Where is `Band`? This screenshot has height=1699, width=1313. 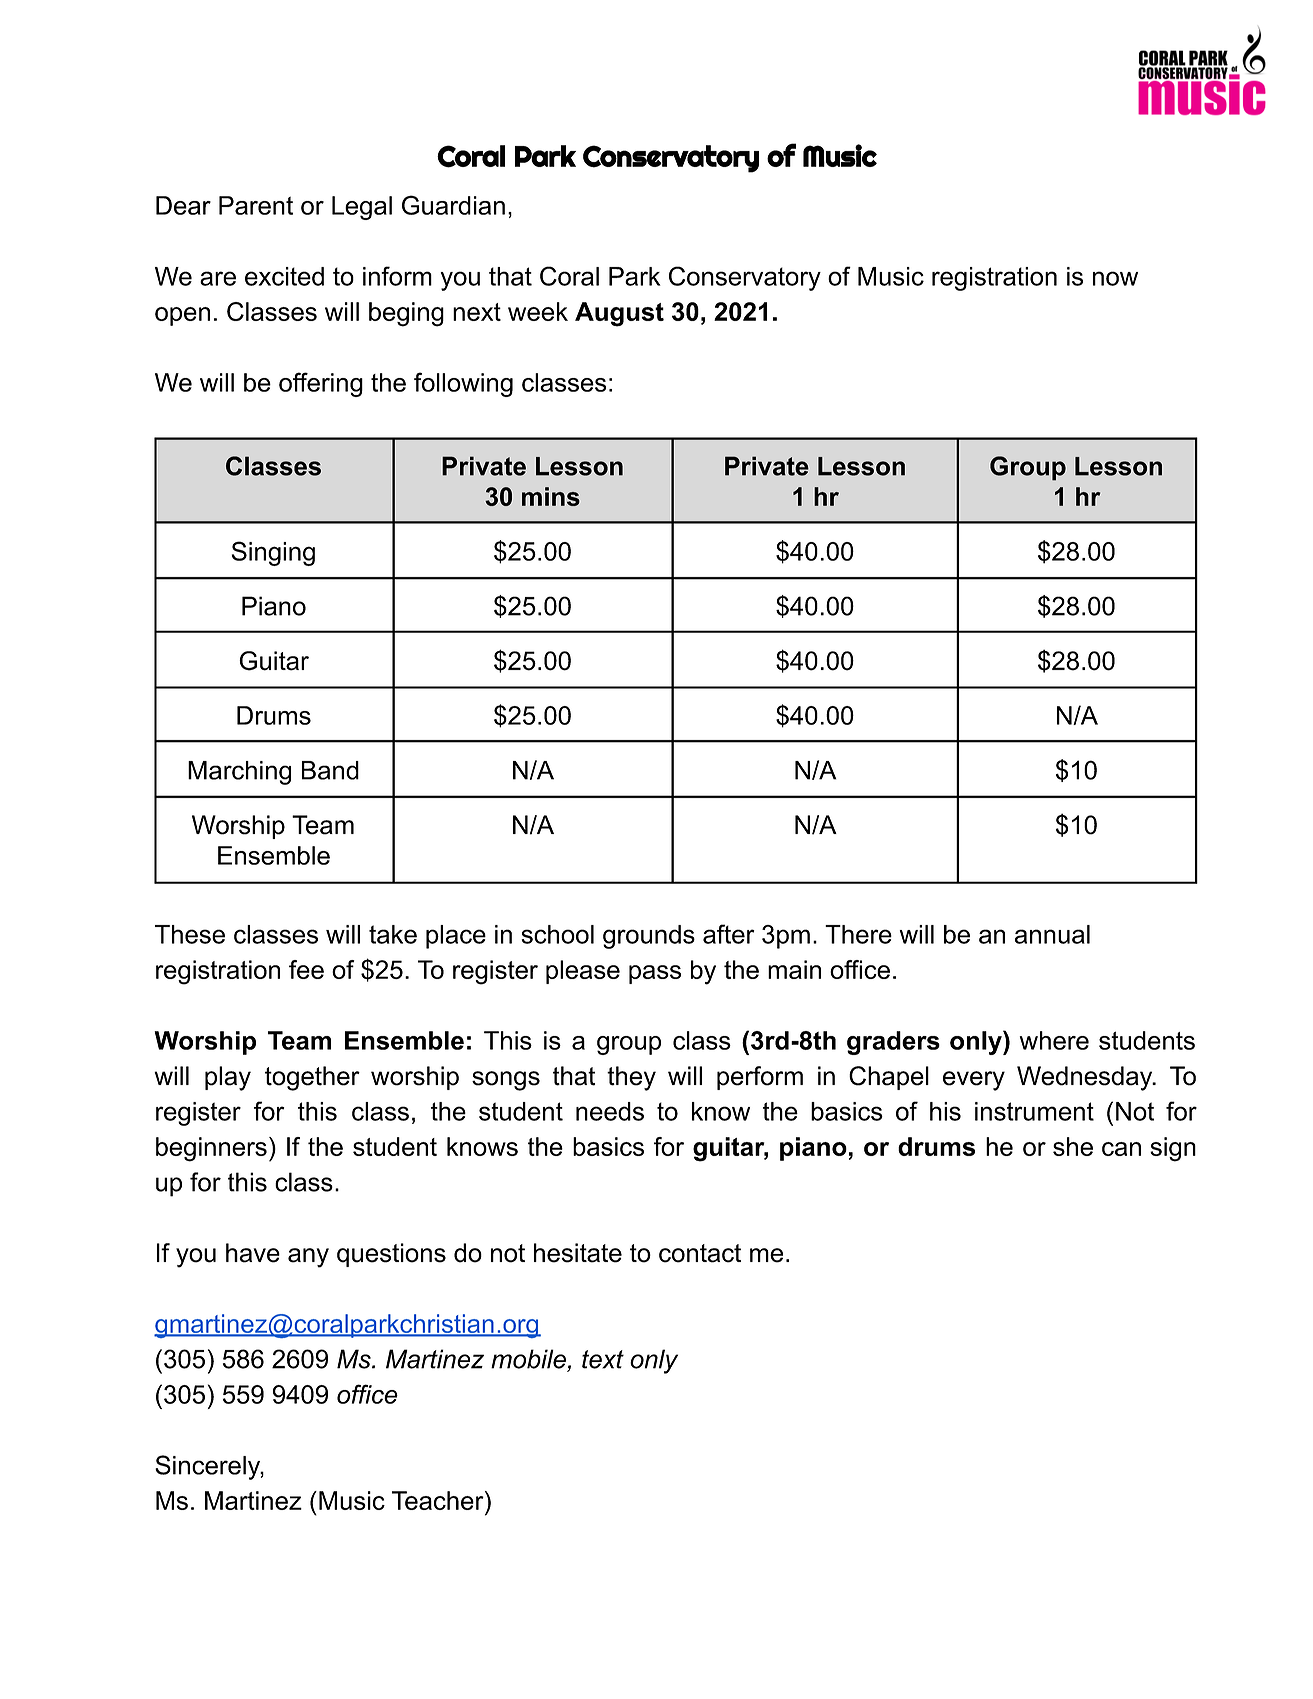
Band is located at coordinates (330, 770).
